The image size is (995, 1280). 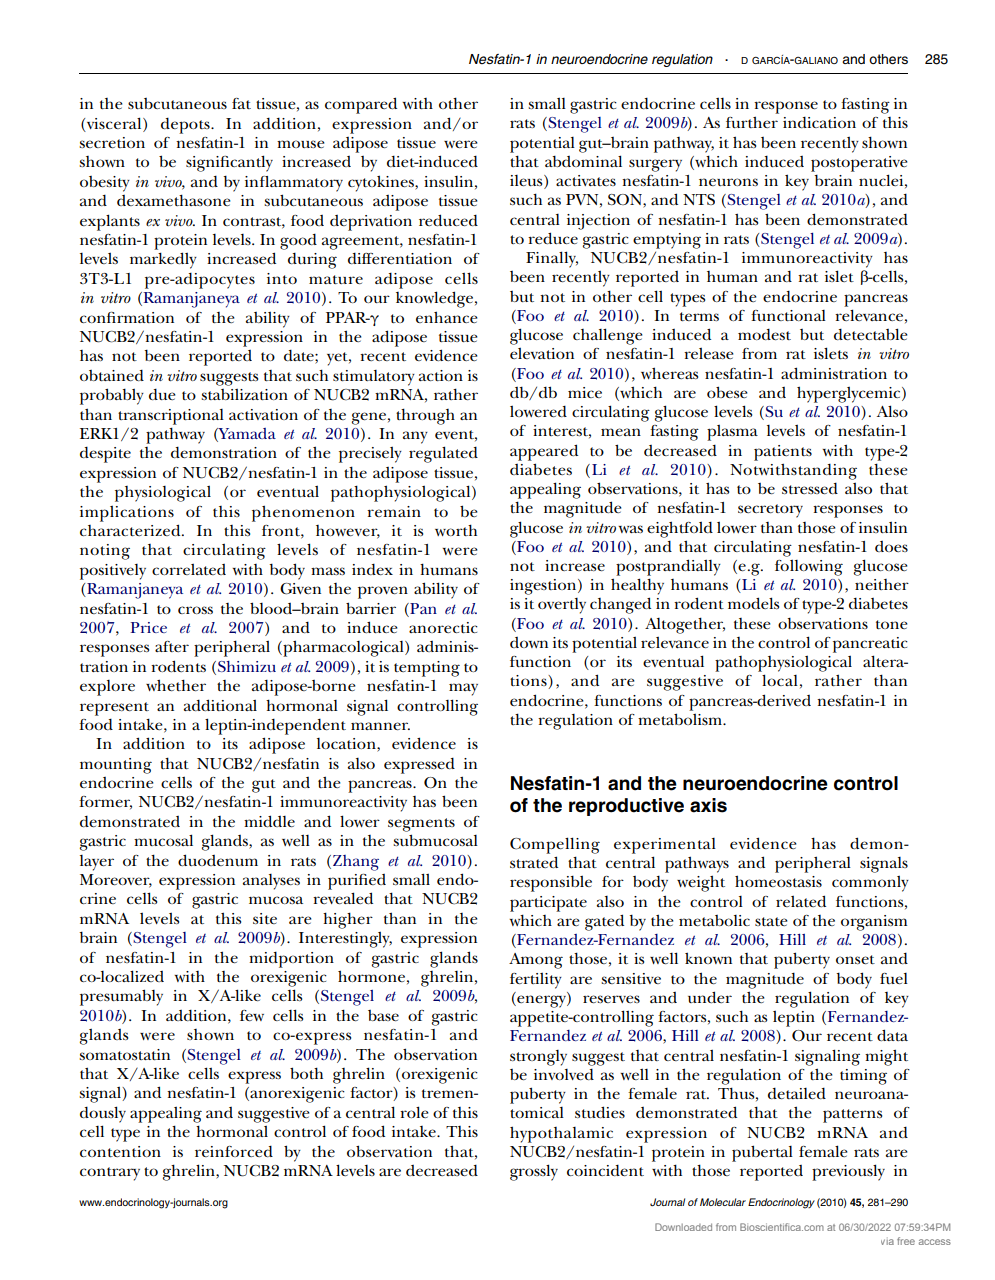 I want to click on reinforced, so click(x=234, y=1151).
